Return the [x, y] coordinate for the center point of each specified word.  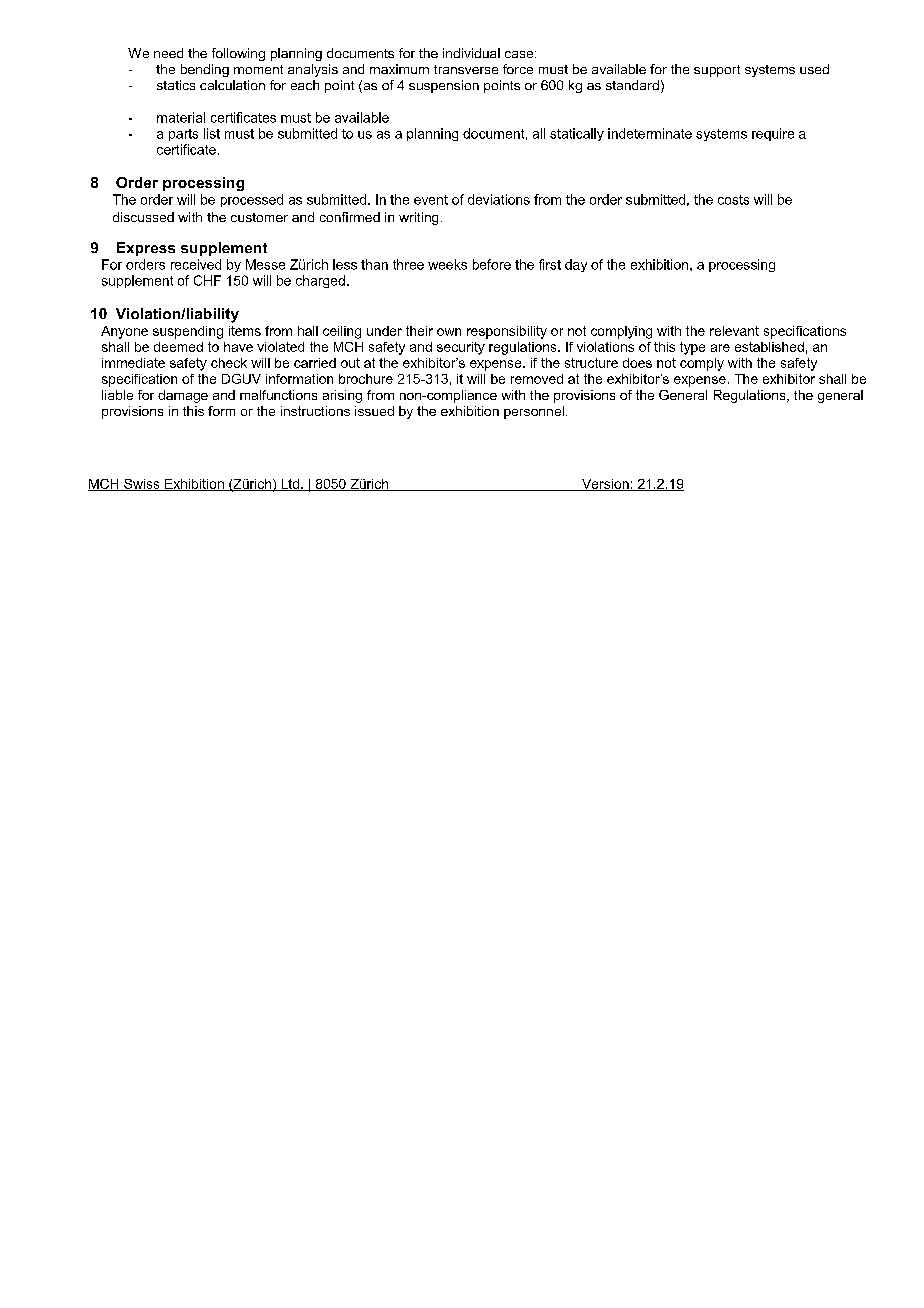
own [449, 332]
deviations [499, 199]
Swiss [142, 485]
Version [605, 485]
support [717, 71]
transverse [466, 69]
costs [733, 200]
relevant [734, 331]
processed [252, 200]
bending [205, 70]
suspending [188, 332]
